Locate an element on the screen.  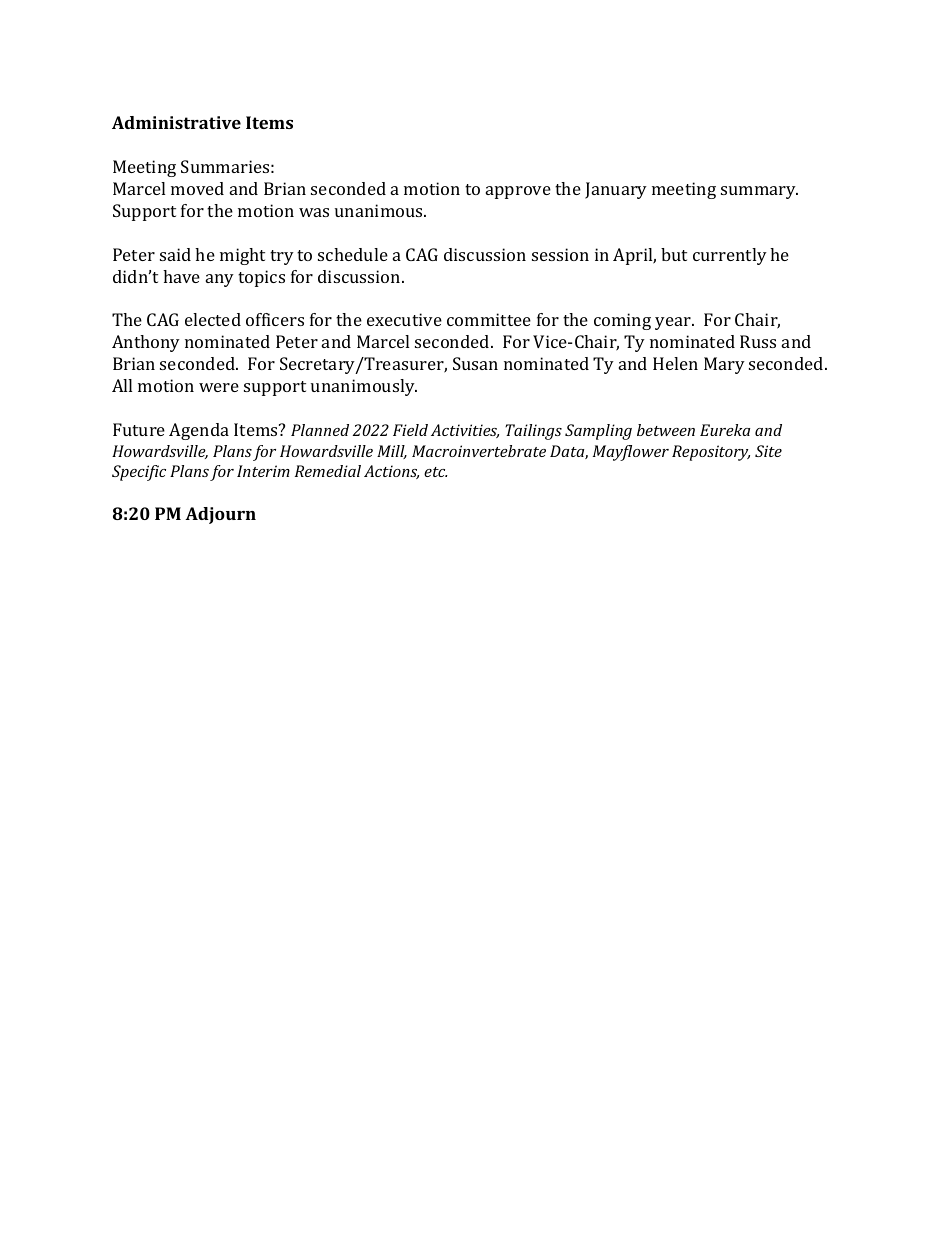
Interim is located at coordinates (263, 471).
